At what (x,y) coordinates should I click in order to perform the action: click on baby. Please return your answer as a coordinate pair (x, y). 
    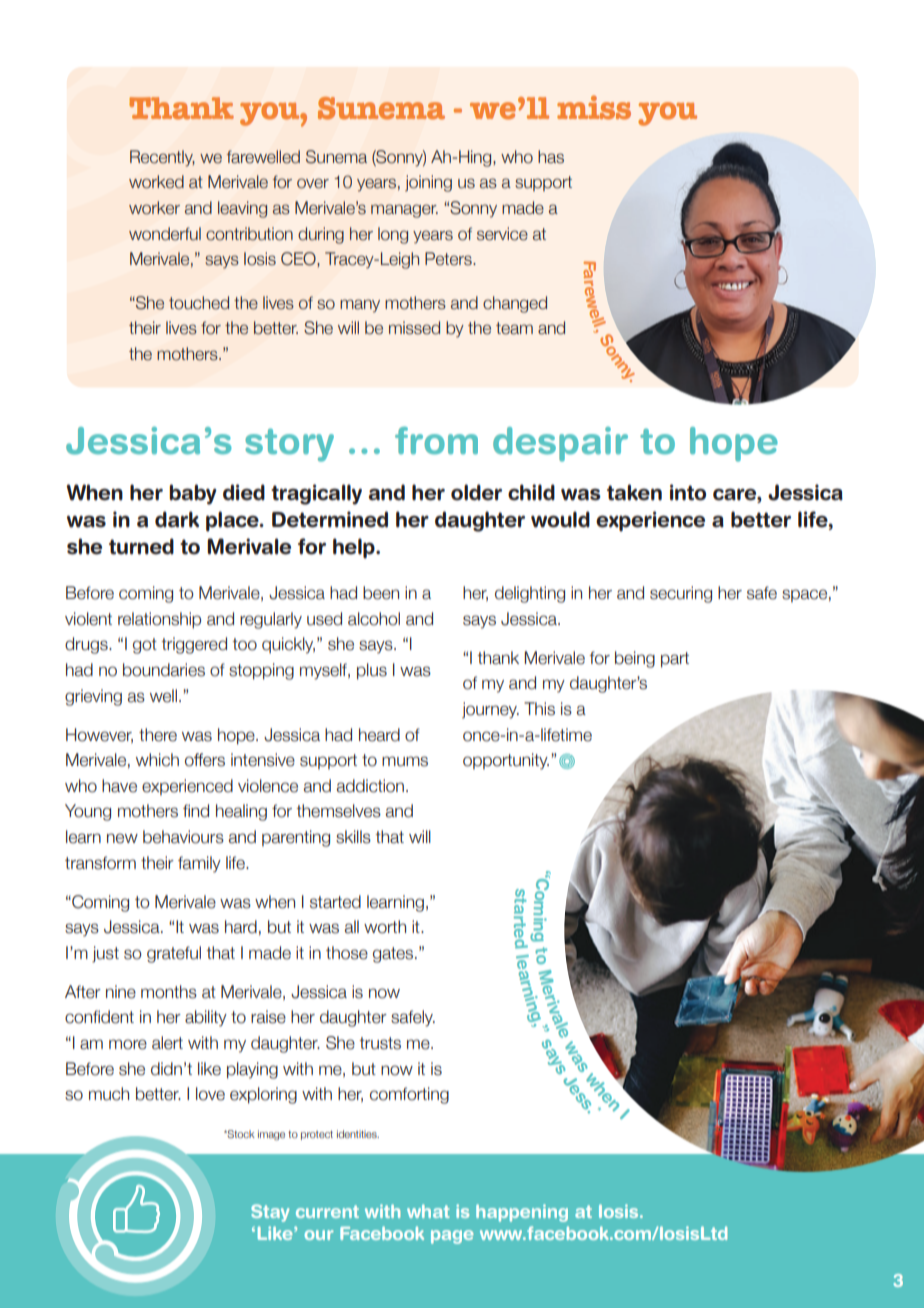
    Looking at the image, I should click on (193, 494).
